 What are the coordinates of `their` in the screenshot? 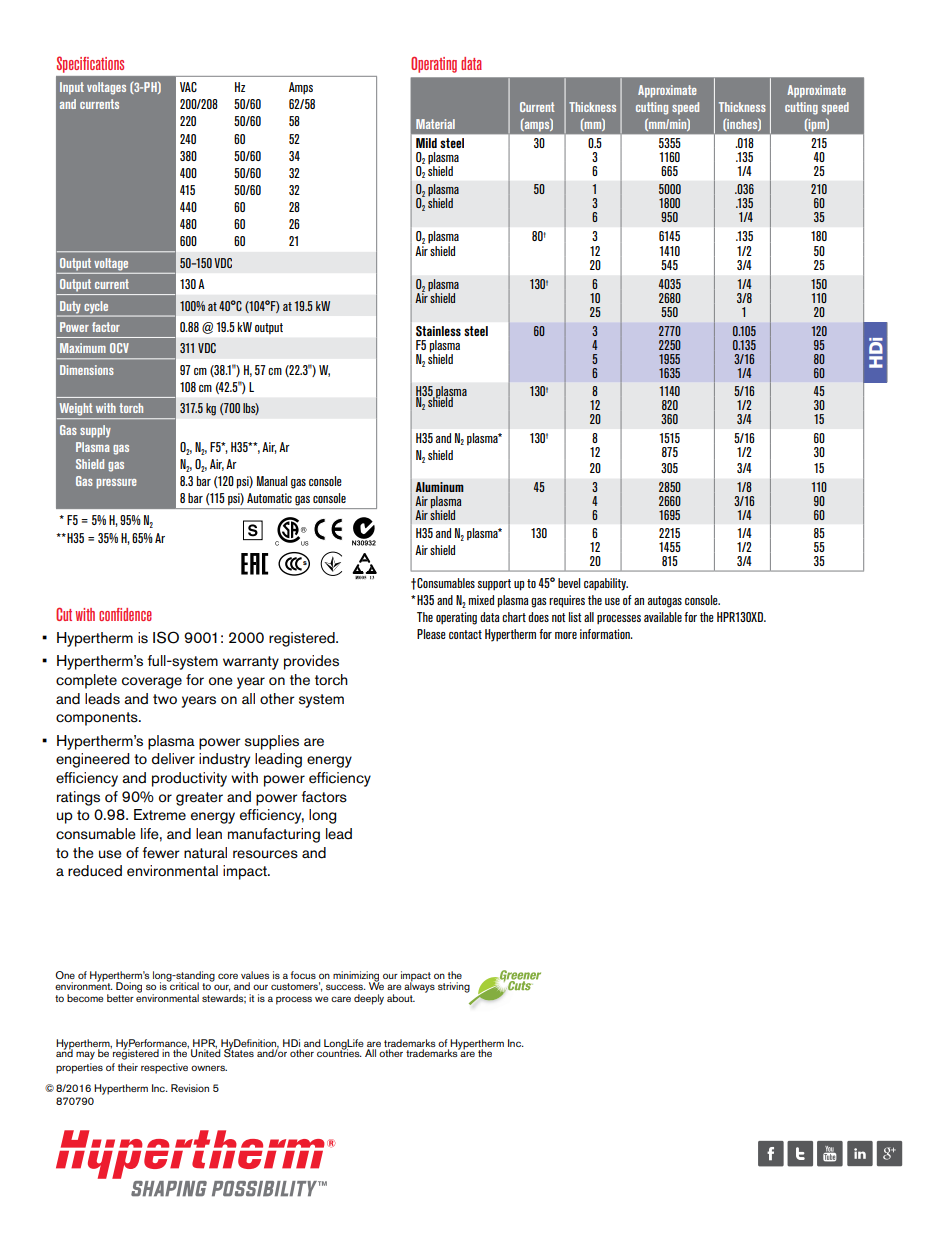 It's located at (128, 1067).
